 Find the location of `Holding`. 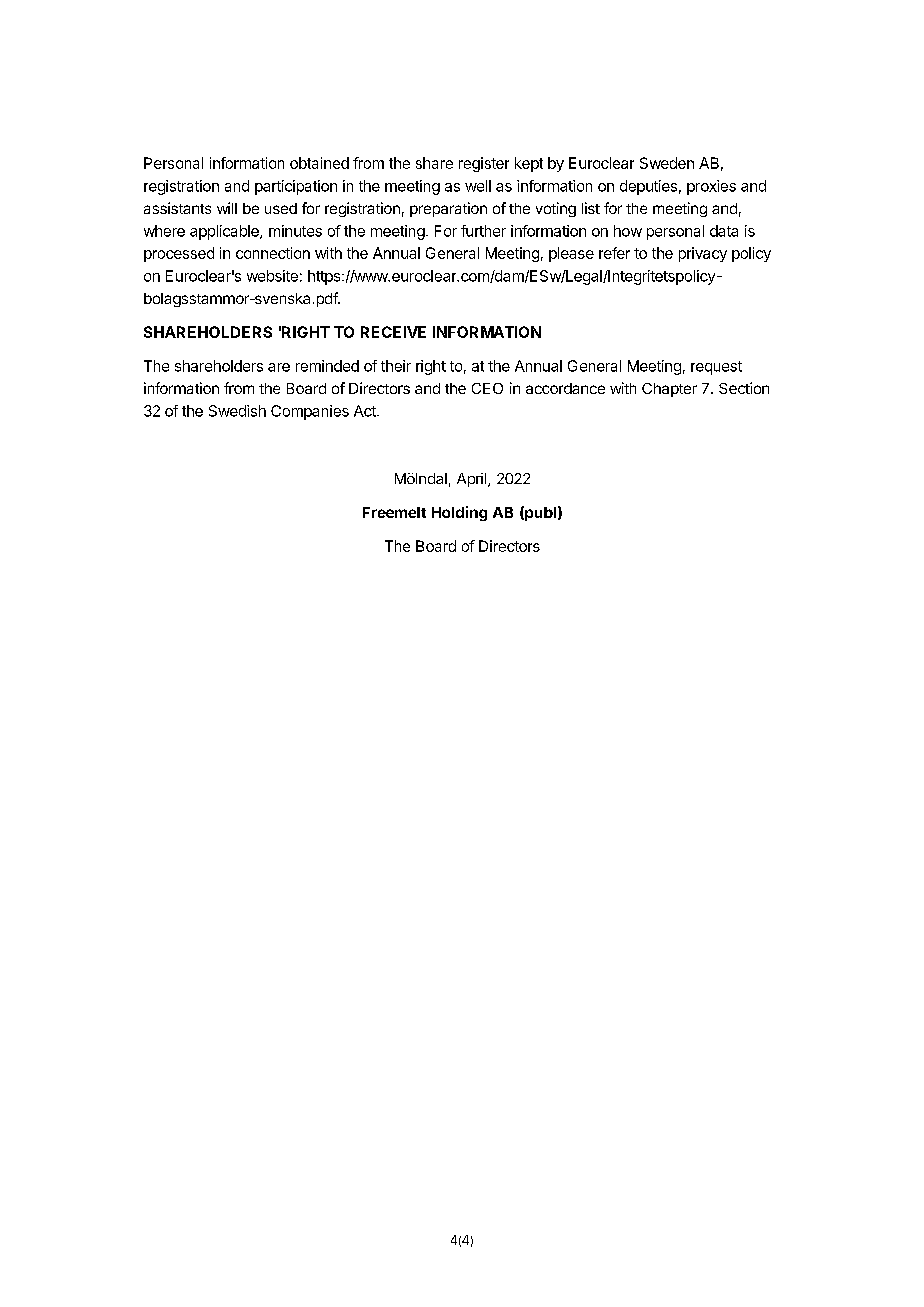

Holding is located at coordinates (459, 513).
